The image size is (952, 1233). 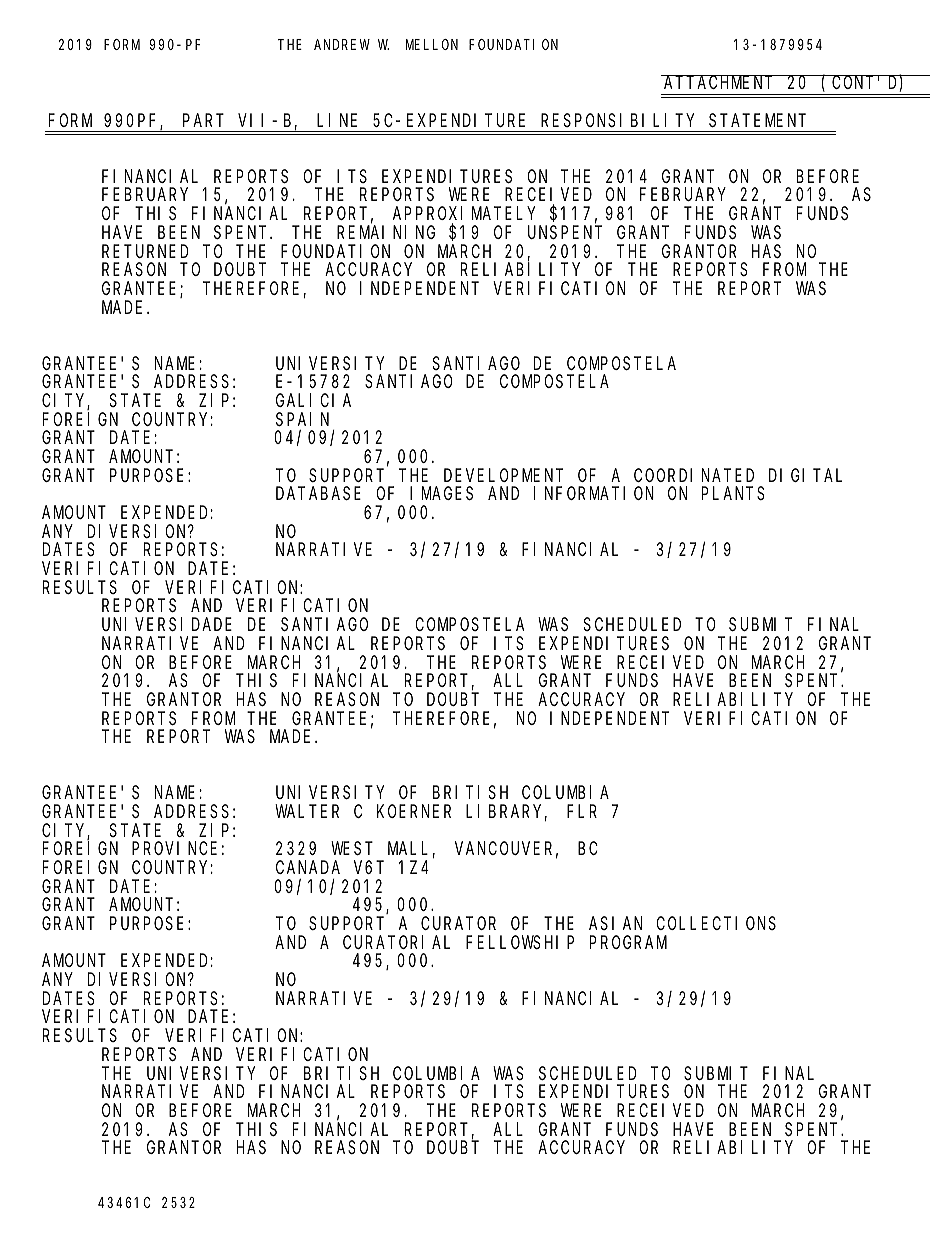 I want to click on IMAGES, so click(x=441, y=494).
